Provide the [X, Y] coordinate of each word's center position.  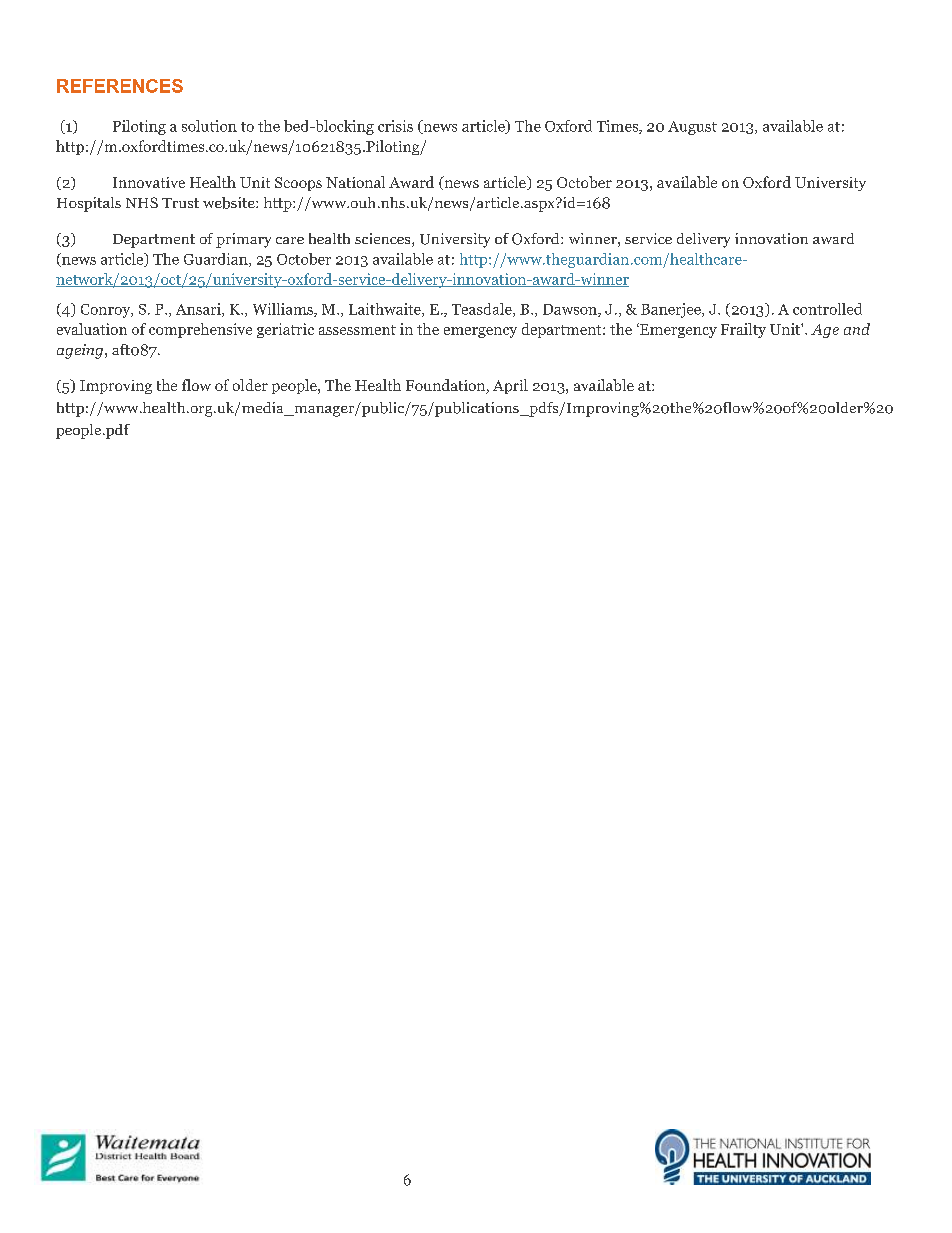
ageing [81, 351]
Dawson [571, 310]
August [692, 128]
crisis [395, 126]
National [355, 182]
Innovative [149, 182]
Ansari [199, 310]
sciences [384, 240]
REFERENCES [120, 86]
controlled [827, 309]
